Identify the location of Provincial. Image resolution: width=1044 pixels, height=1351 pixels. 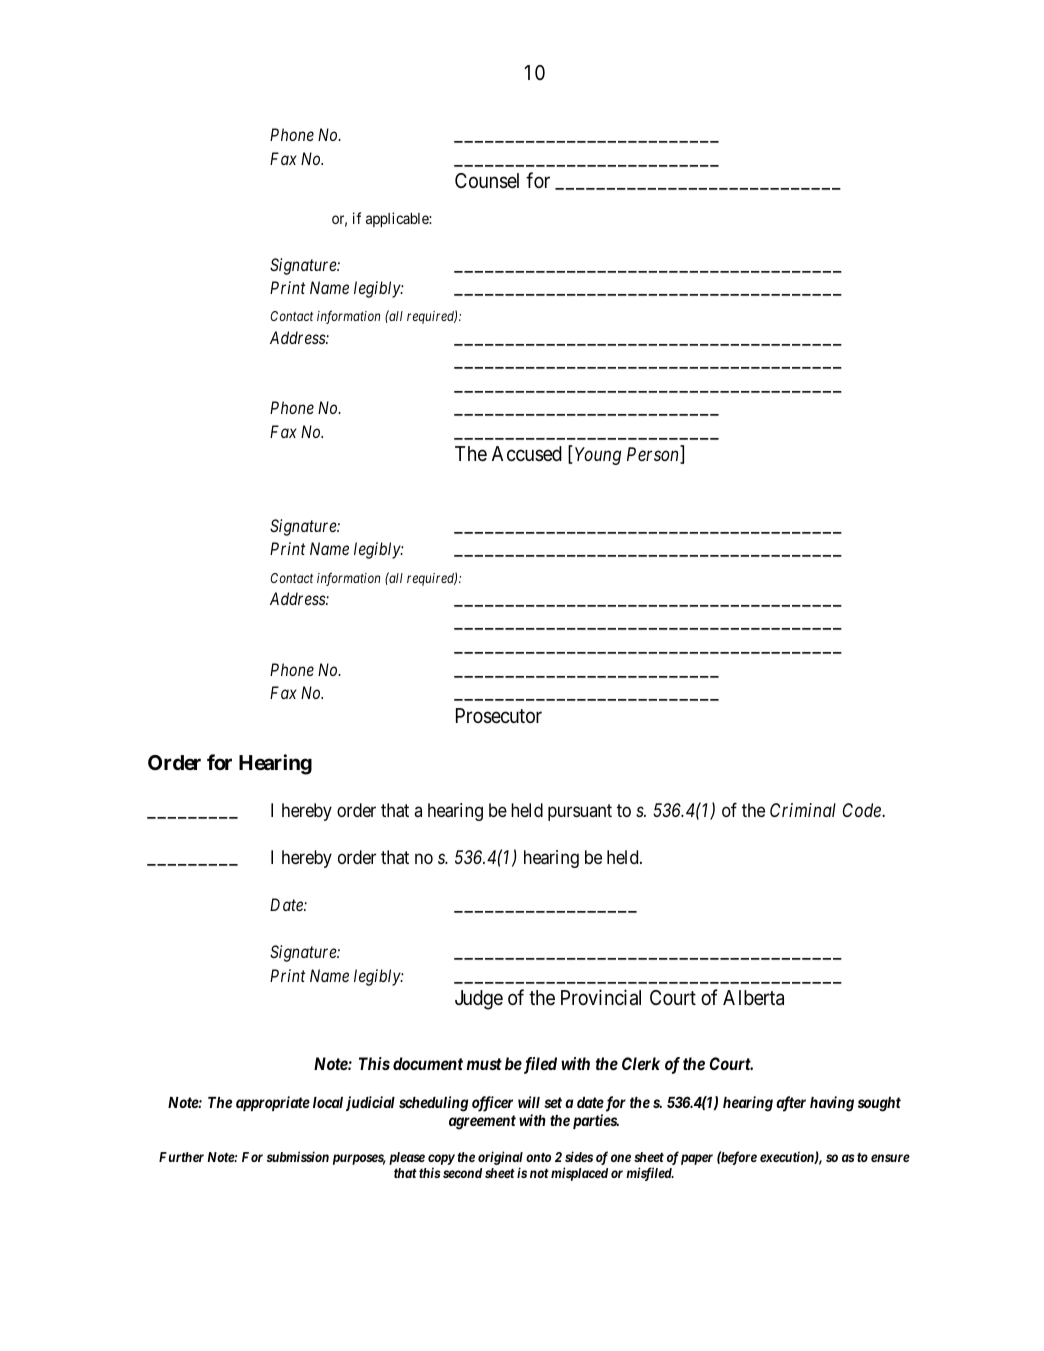
(601, 997).
